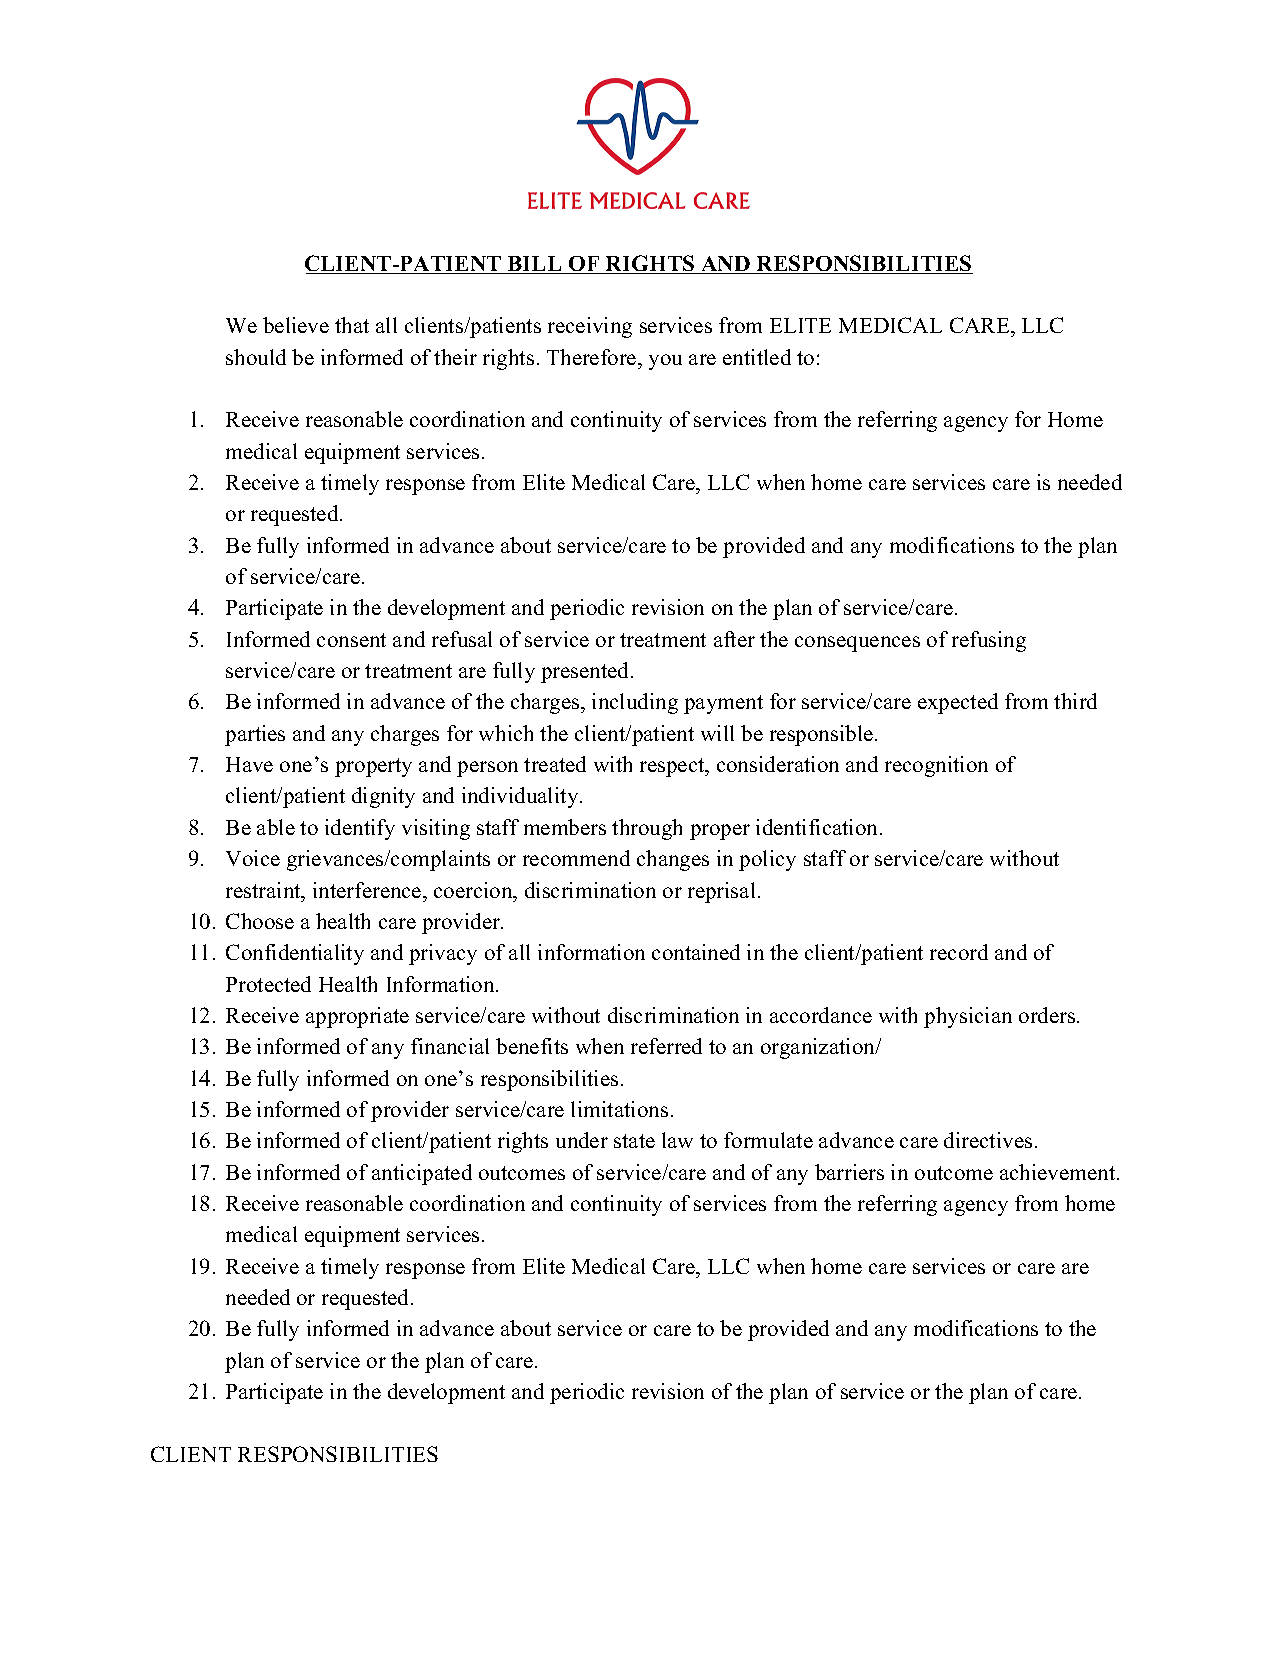 The image size is (1279, 1655). I want to click on consent, so click(351, 640).
